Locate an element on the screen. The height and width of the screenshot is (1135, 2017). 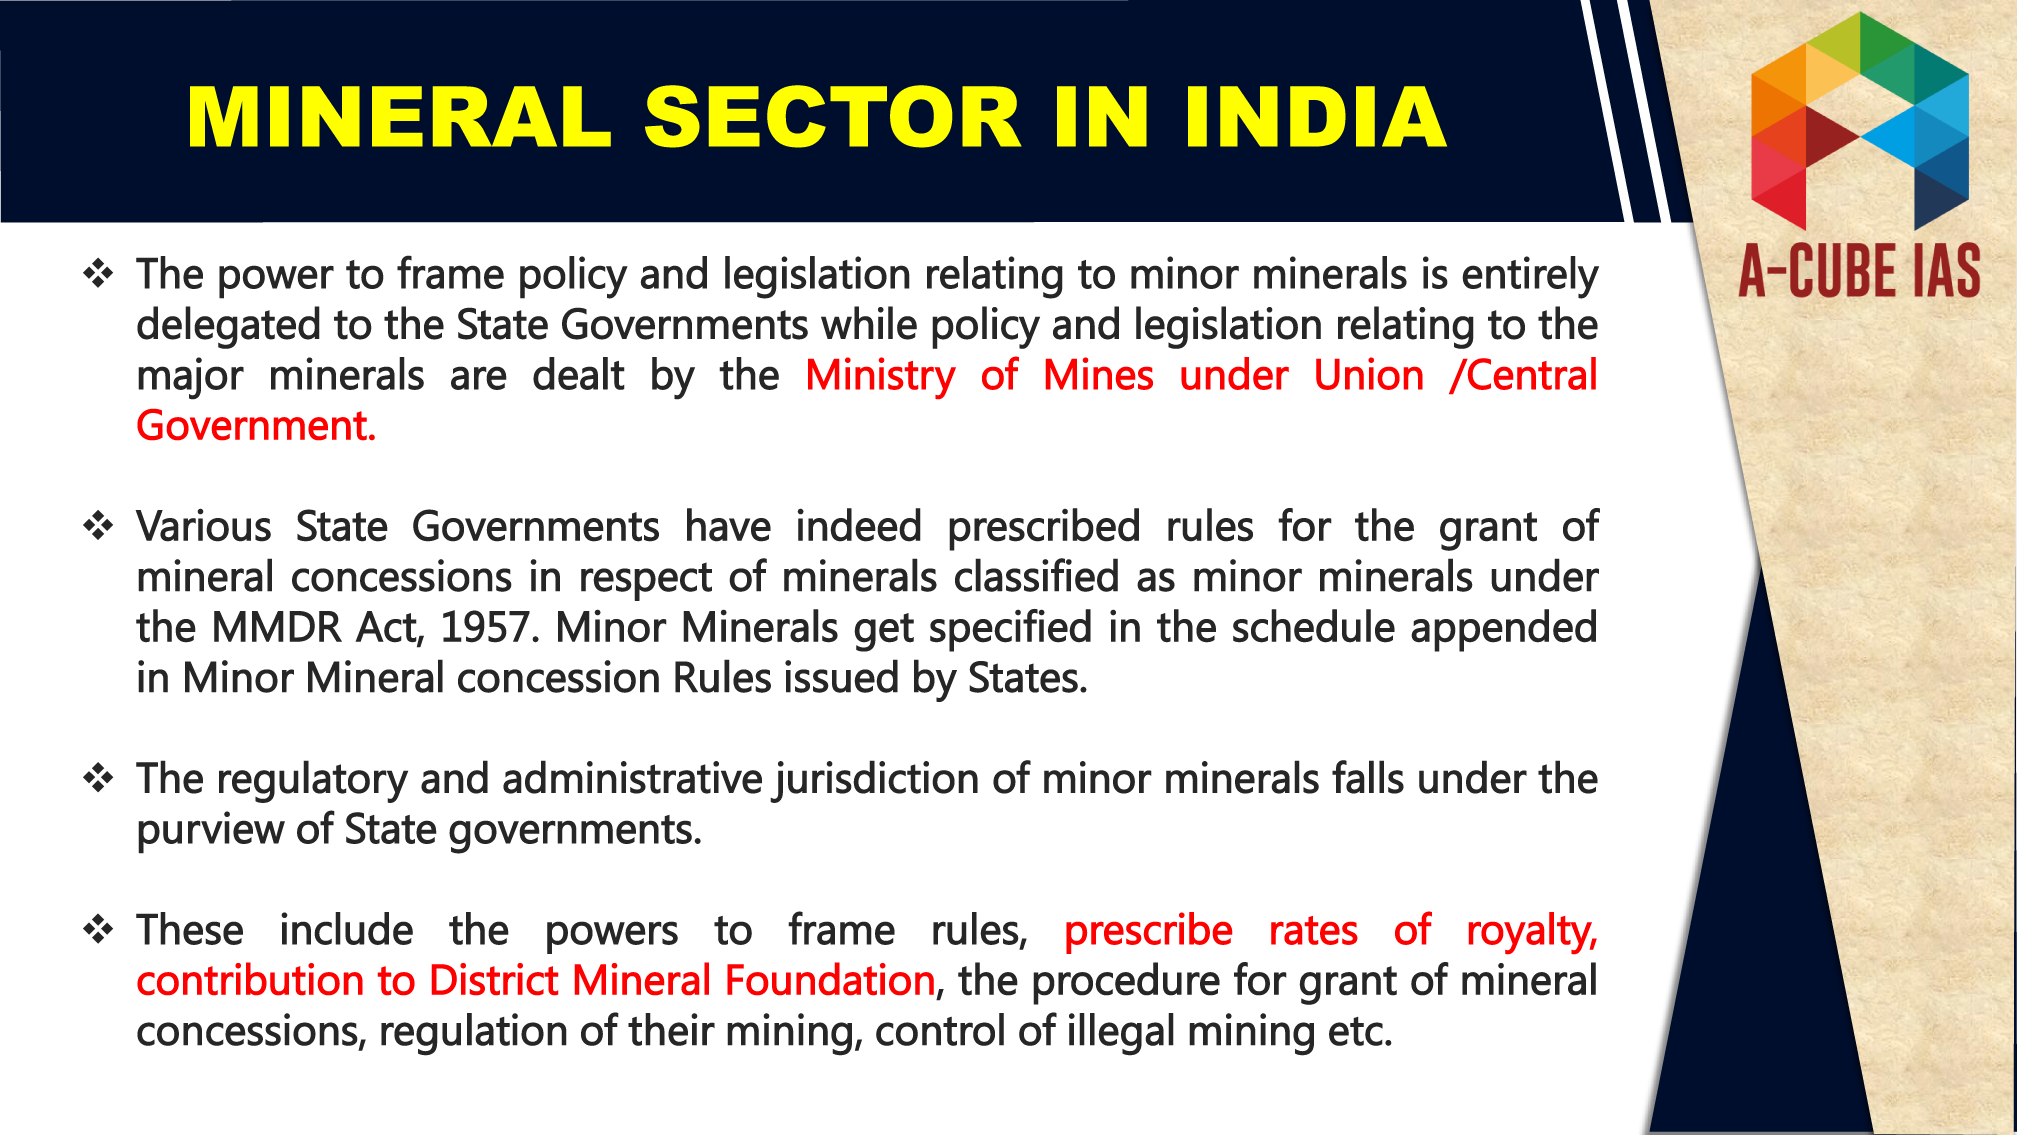
schedule is located at coordinates (1314, 626).
